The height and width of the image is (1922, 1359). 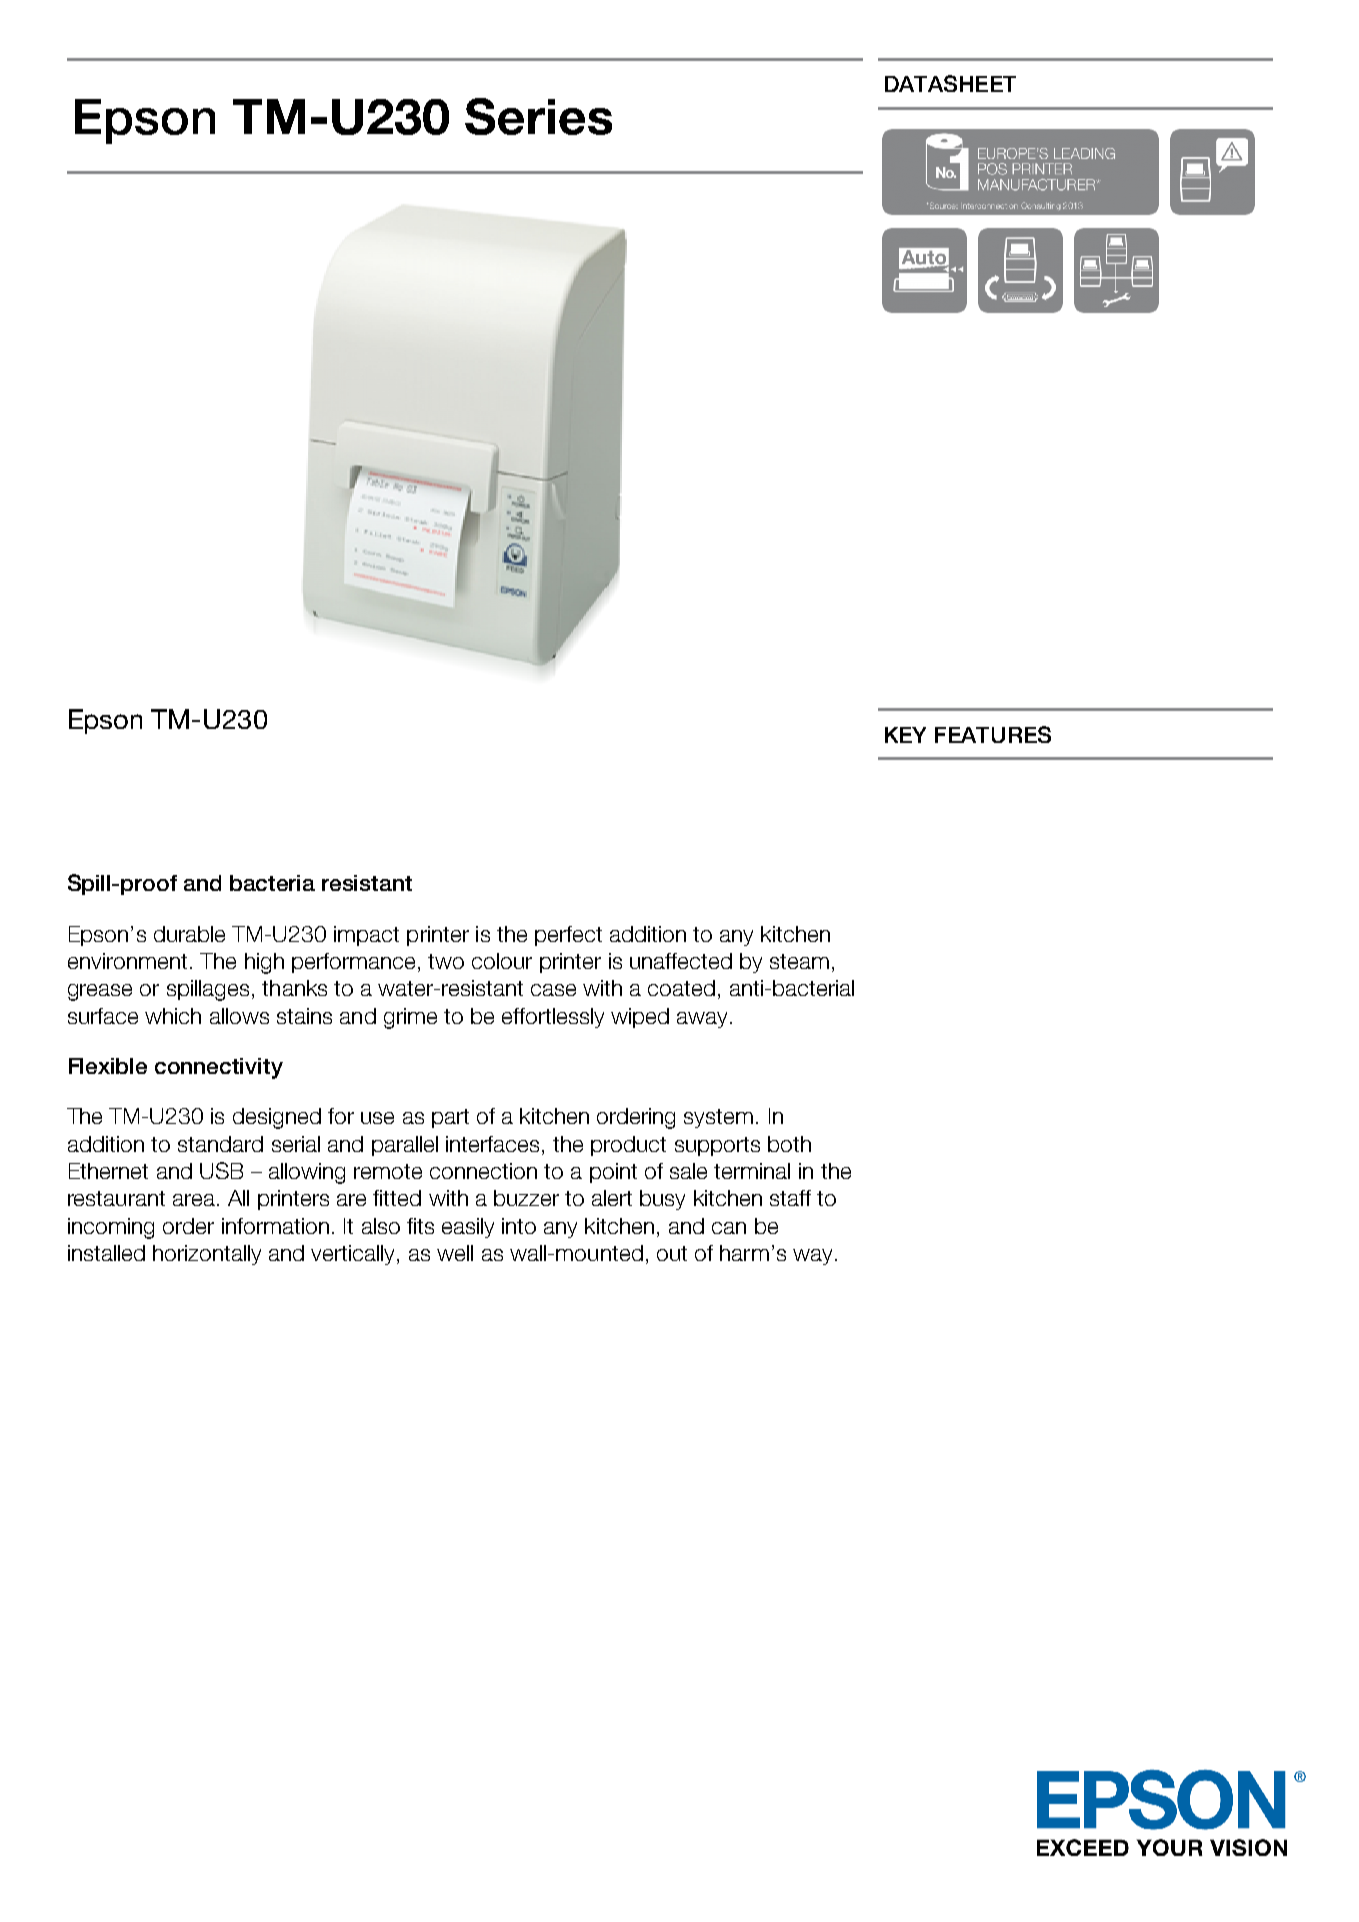 I want to click on impact, so click(x=366, y=936).
